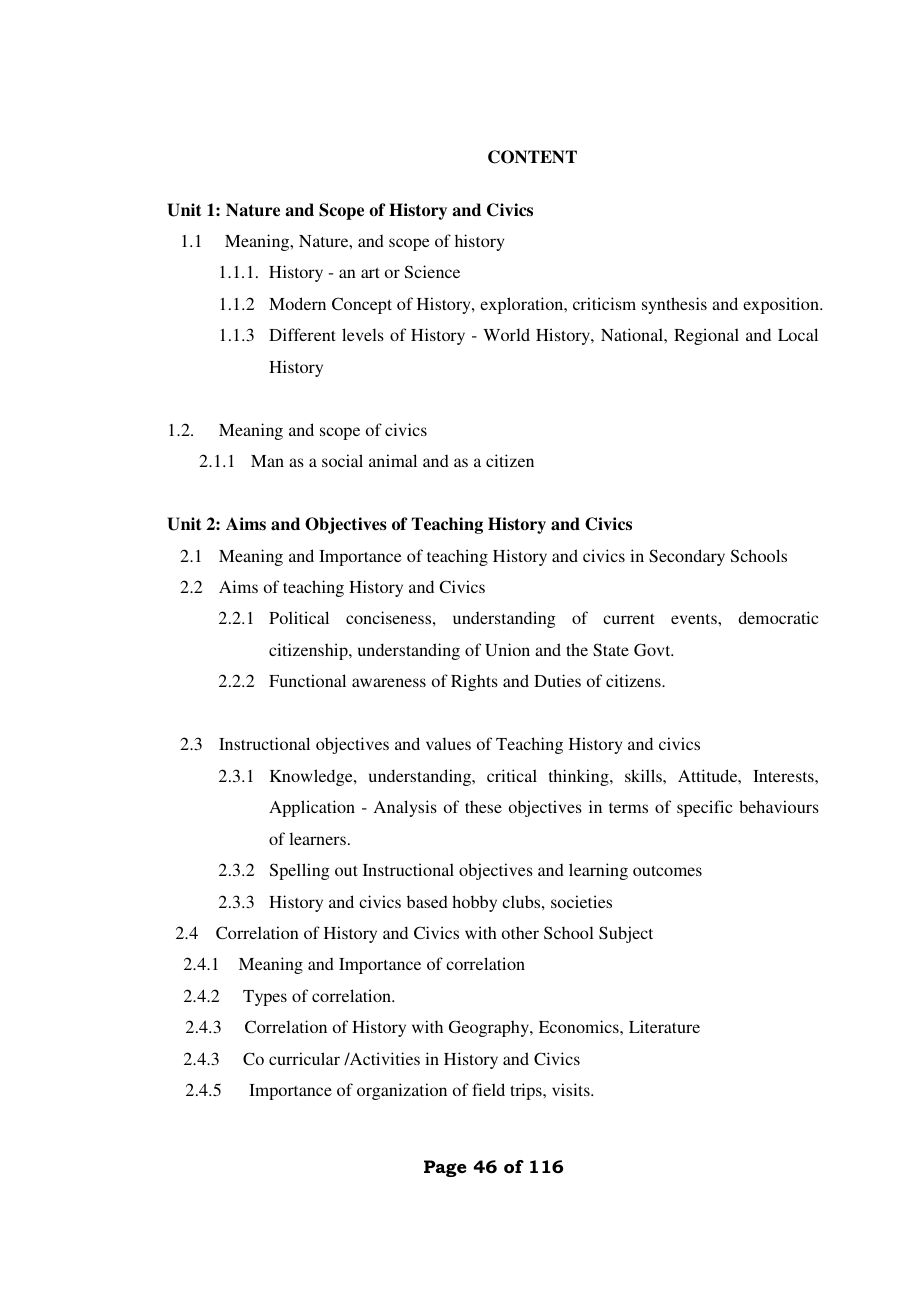 Image resolution: width=924 pixels, height=1308 pixels. I want to click on Union, so click(507, 649).
